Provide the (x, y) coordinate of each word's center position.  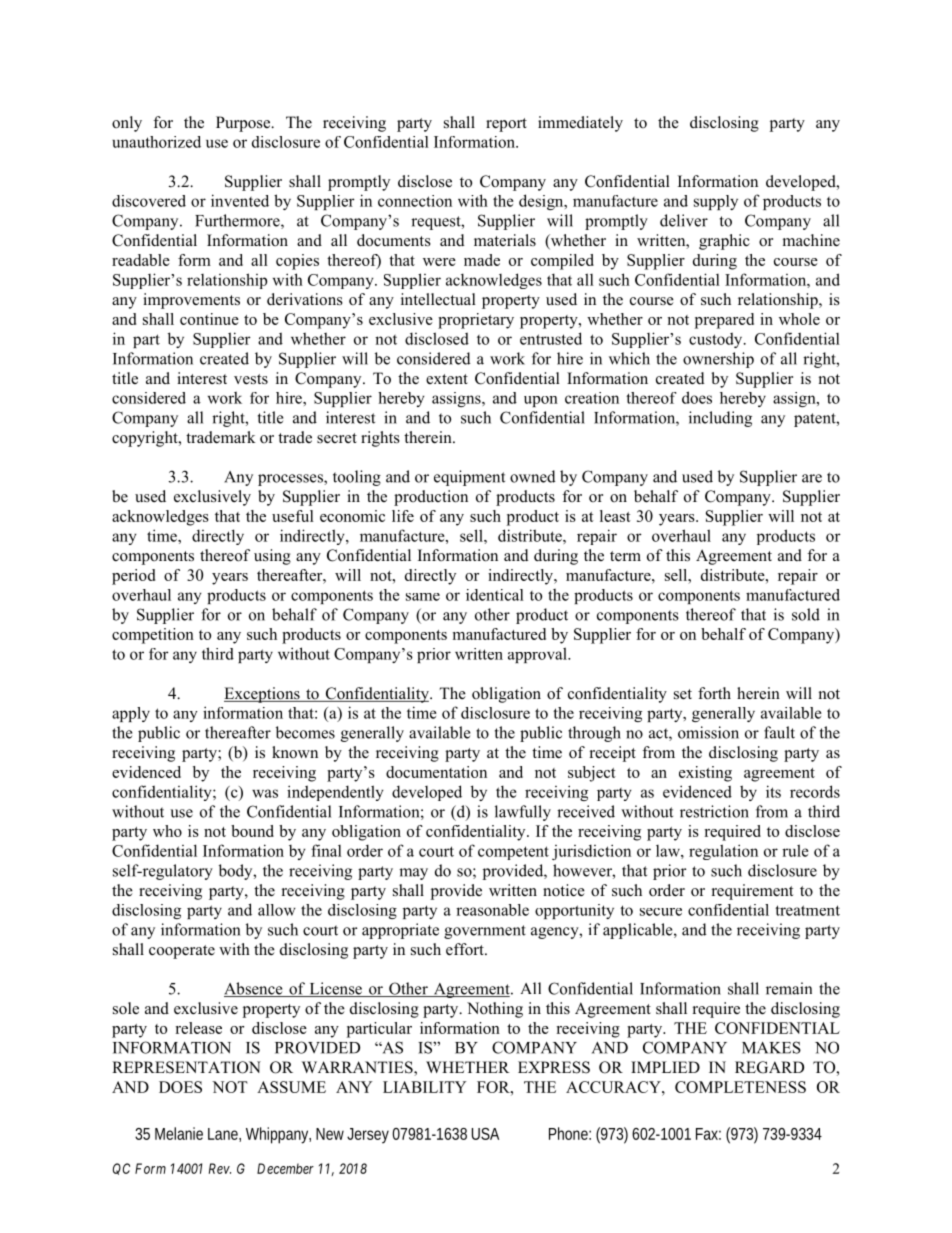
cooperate (182, 952)
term (625, 556)
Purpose (244, 124)
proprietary (476, 321)
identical (495, 595)
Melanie (179, 1133)
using (272, 557)
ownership (718, 360)
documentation (436, 772)
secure (661, 912)
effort (466, 949)
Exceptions (263, 695)
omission (708, 732)
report (506, 125)
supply (716, 202)
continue (209, 319)
